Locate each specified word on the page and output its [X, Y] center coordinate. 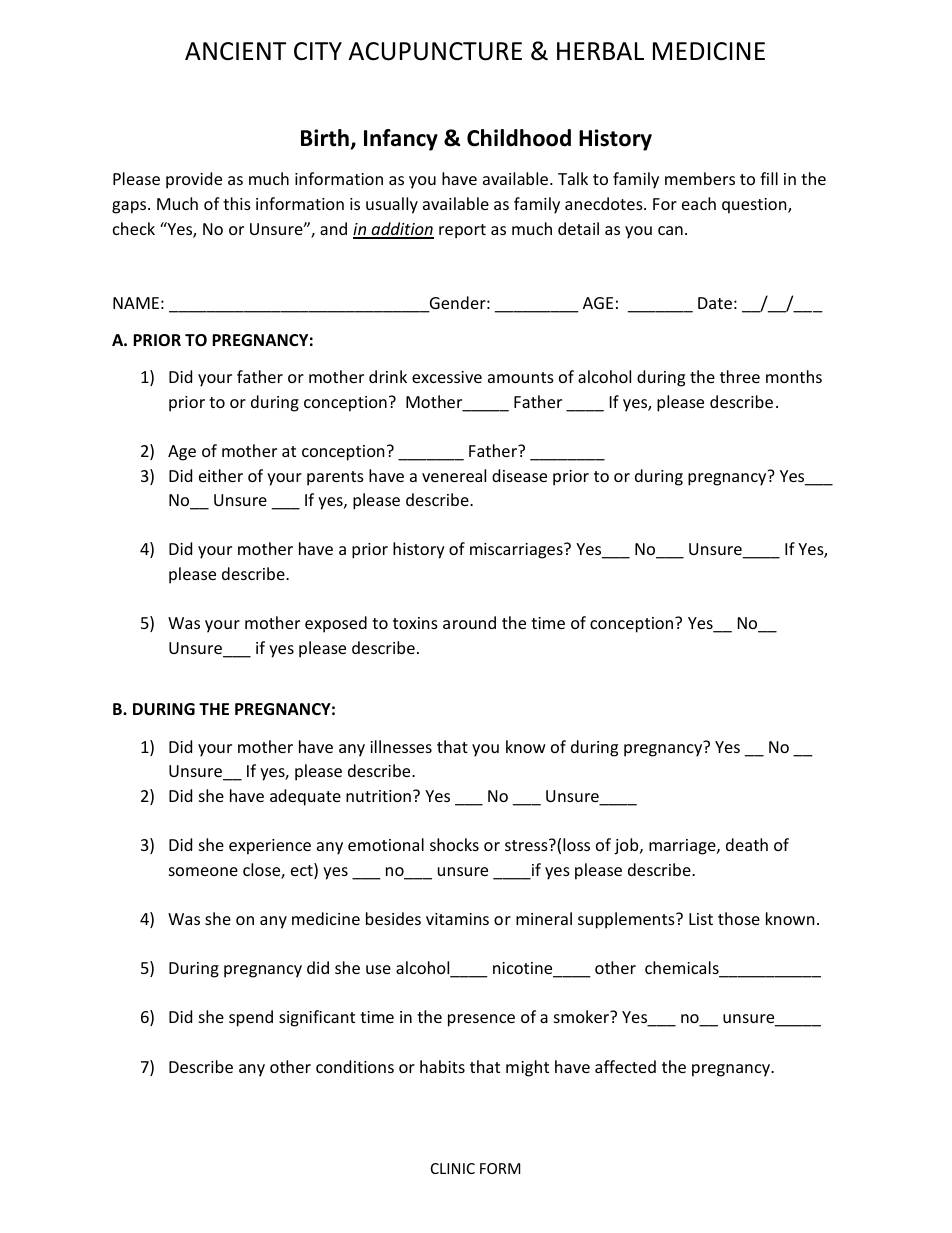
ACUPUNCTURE [435, 51]
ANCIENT [235, 51]
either [221, 475]
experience [270, 847]
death [747, 844]
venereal [454, 475]
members [700, 178]
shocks [454, 844]
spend [251, 1018]
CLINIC [453, 1168]
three [740, 376]
